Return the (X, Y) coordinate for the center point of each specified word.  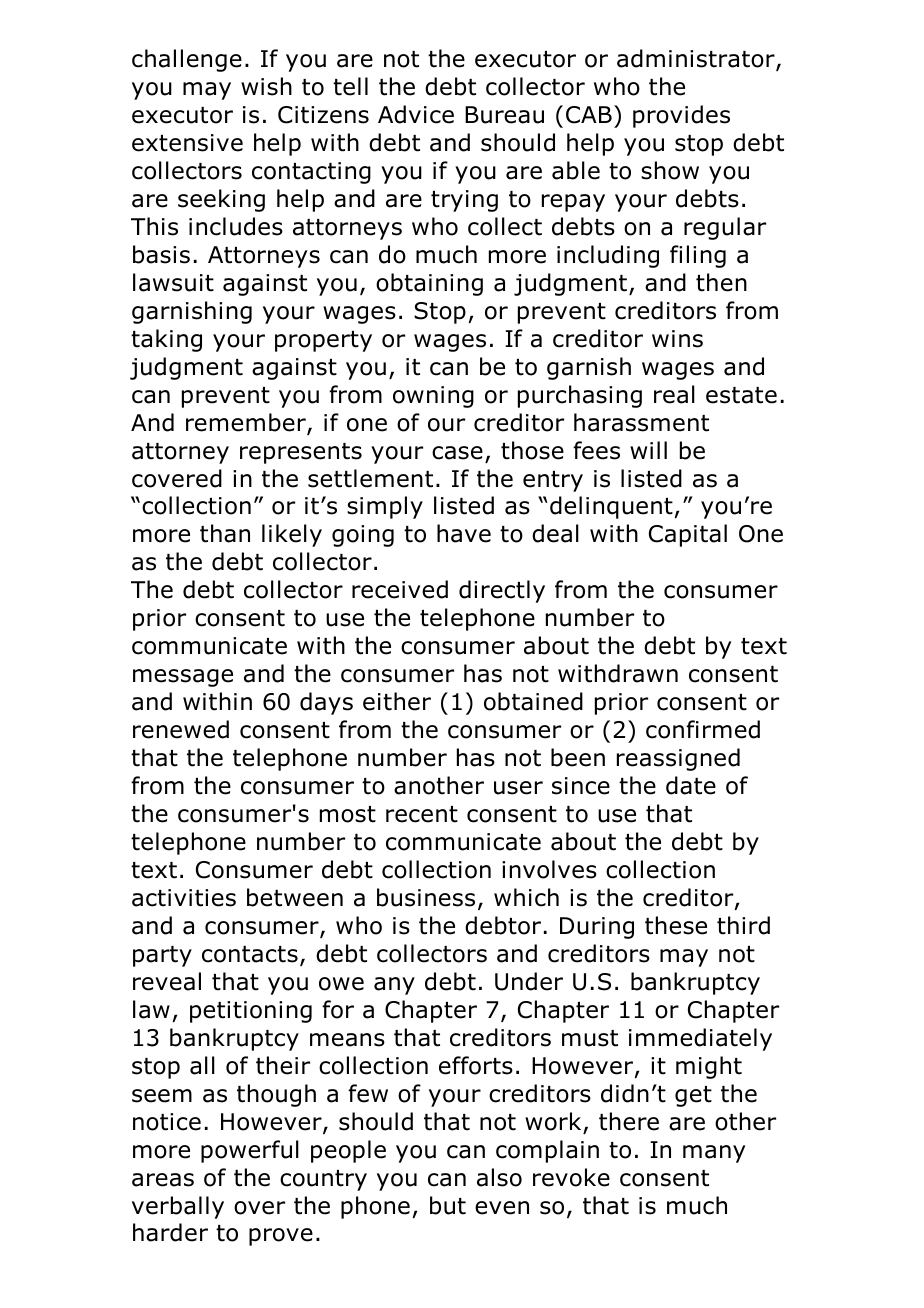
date (691, 785)
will (648, 450)
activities (184, 898)
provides (681, 116)
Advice (416, 114)
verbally (178, 1207)
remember (247, 423)
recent (422, 814)
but (448, 1205)
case (457, 453)
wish (266, 86)
